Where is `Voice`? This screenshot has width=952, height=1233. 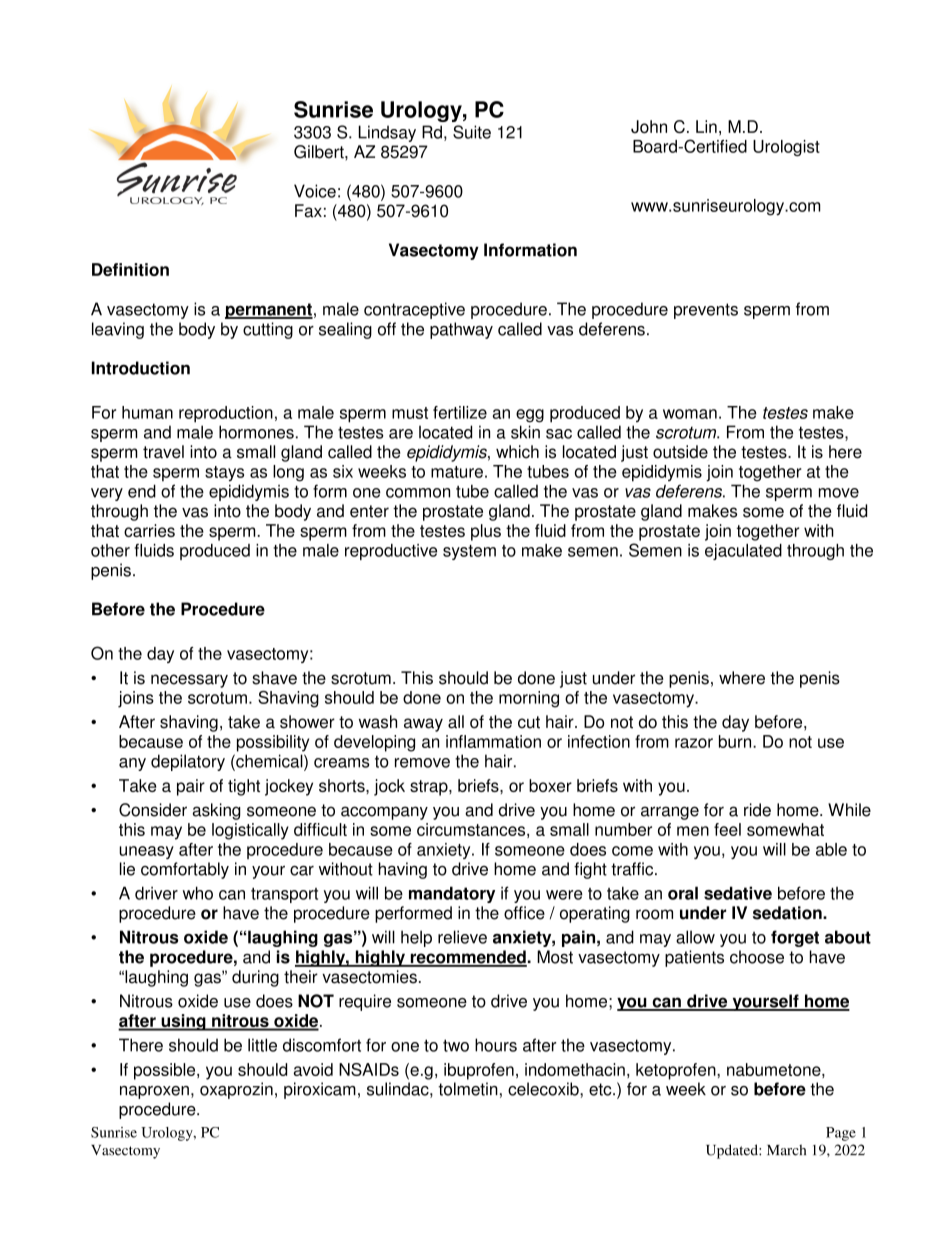
Voice is located at coordinates (315, 191).
